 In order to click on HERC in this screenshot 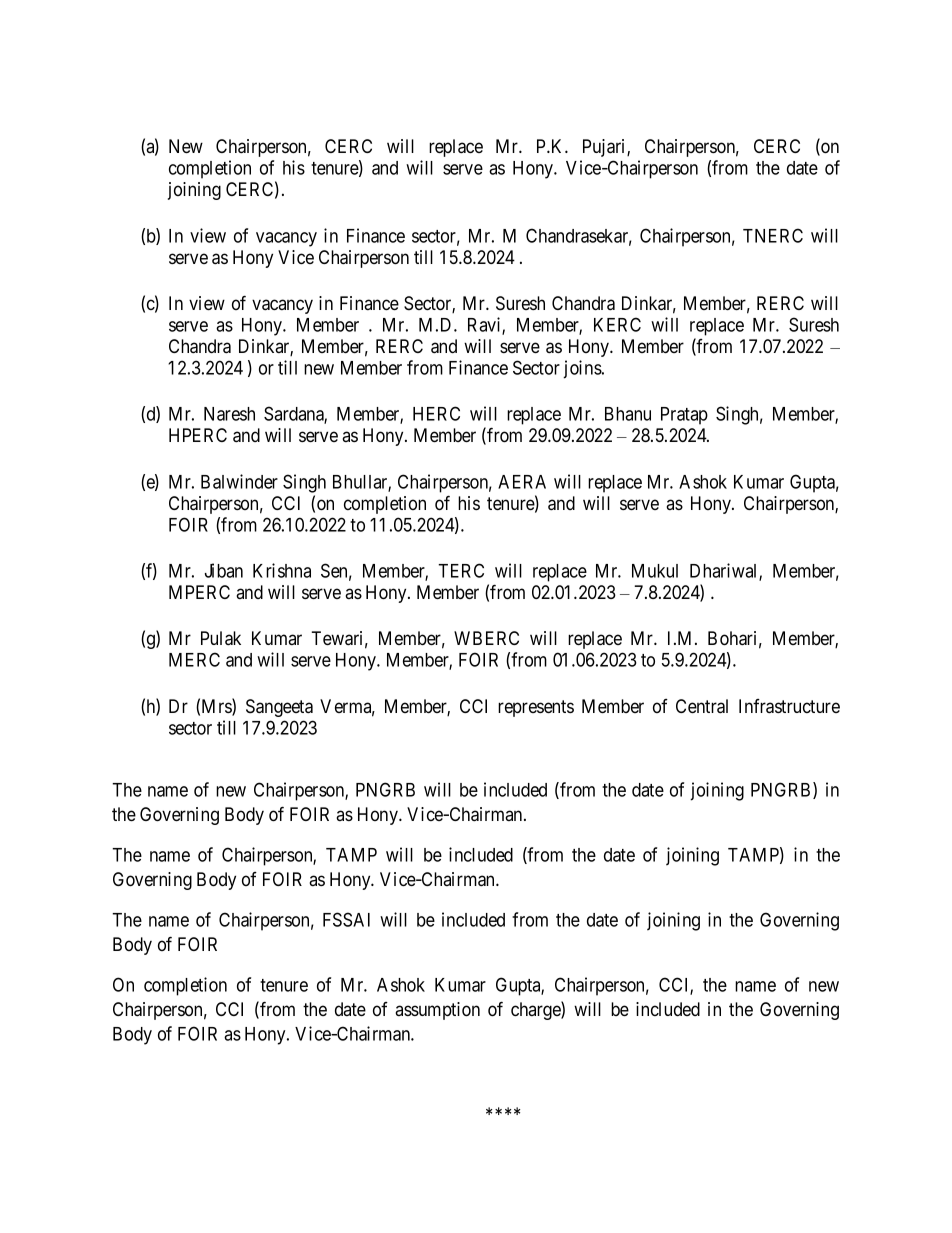, I will do `click(436, 413)`.
